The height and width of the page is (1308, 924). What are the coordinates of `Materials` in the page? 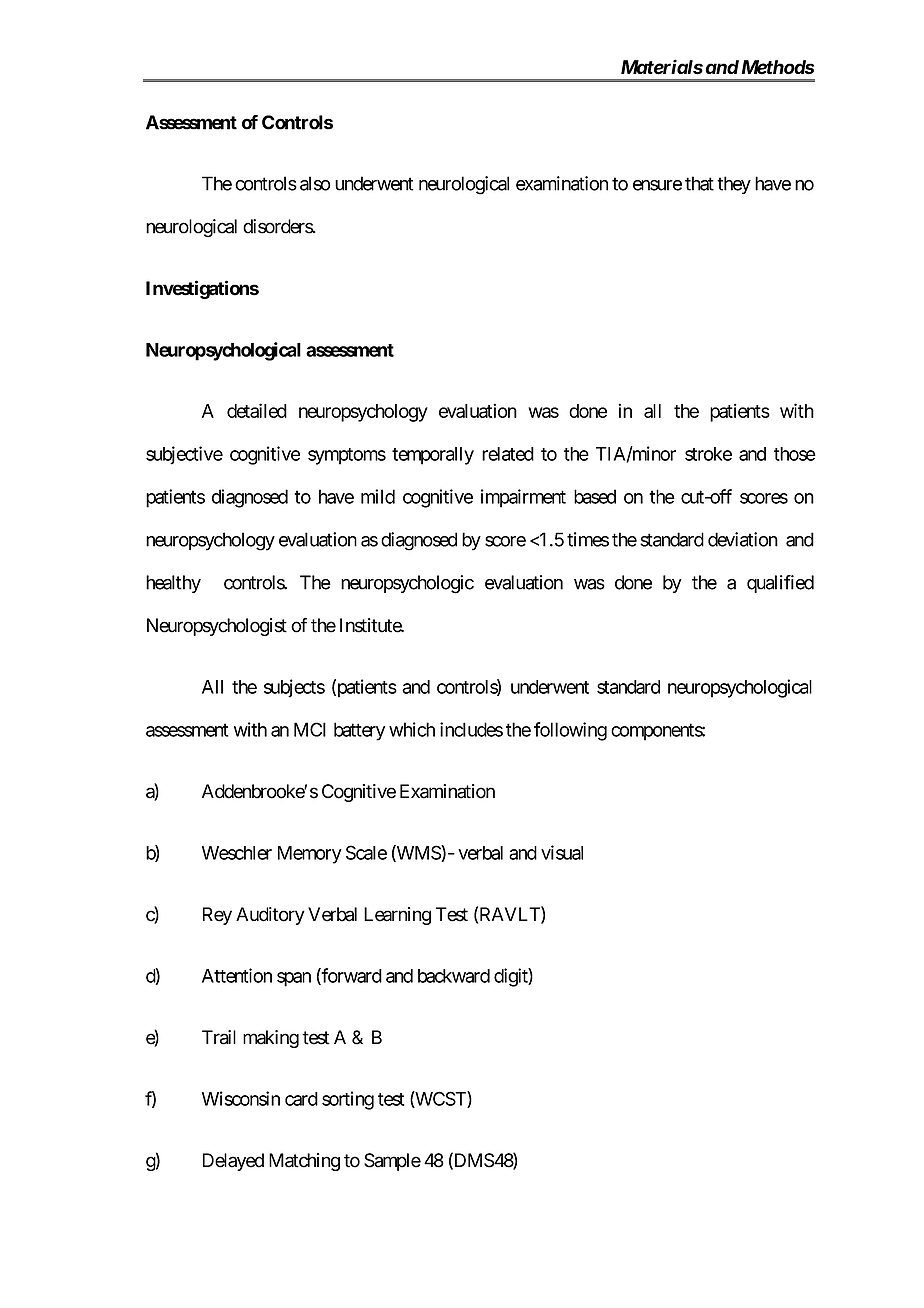 It's located at (662, 67).
